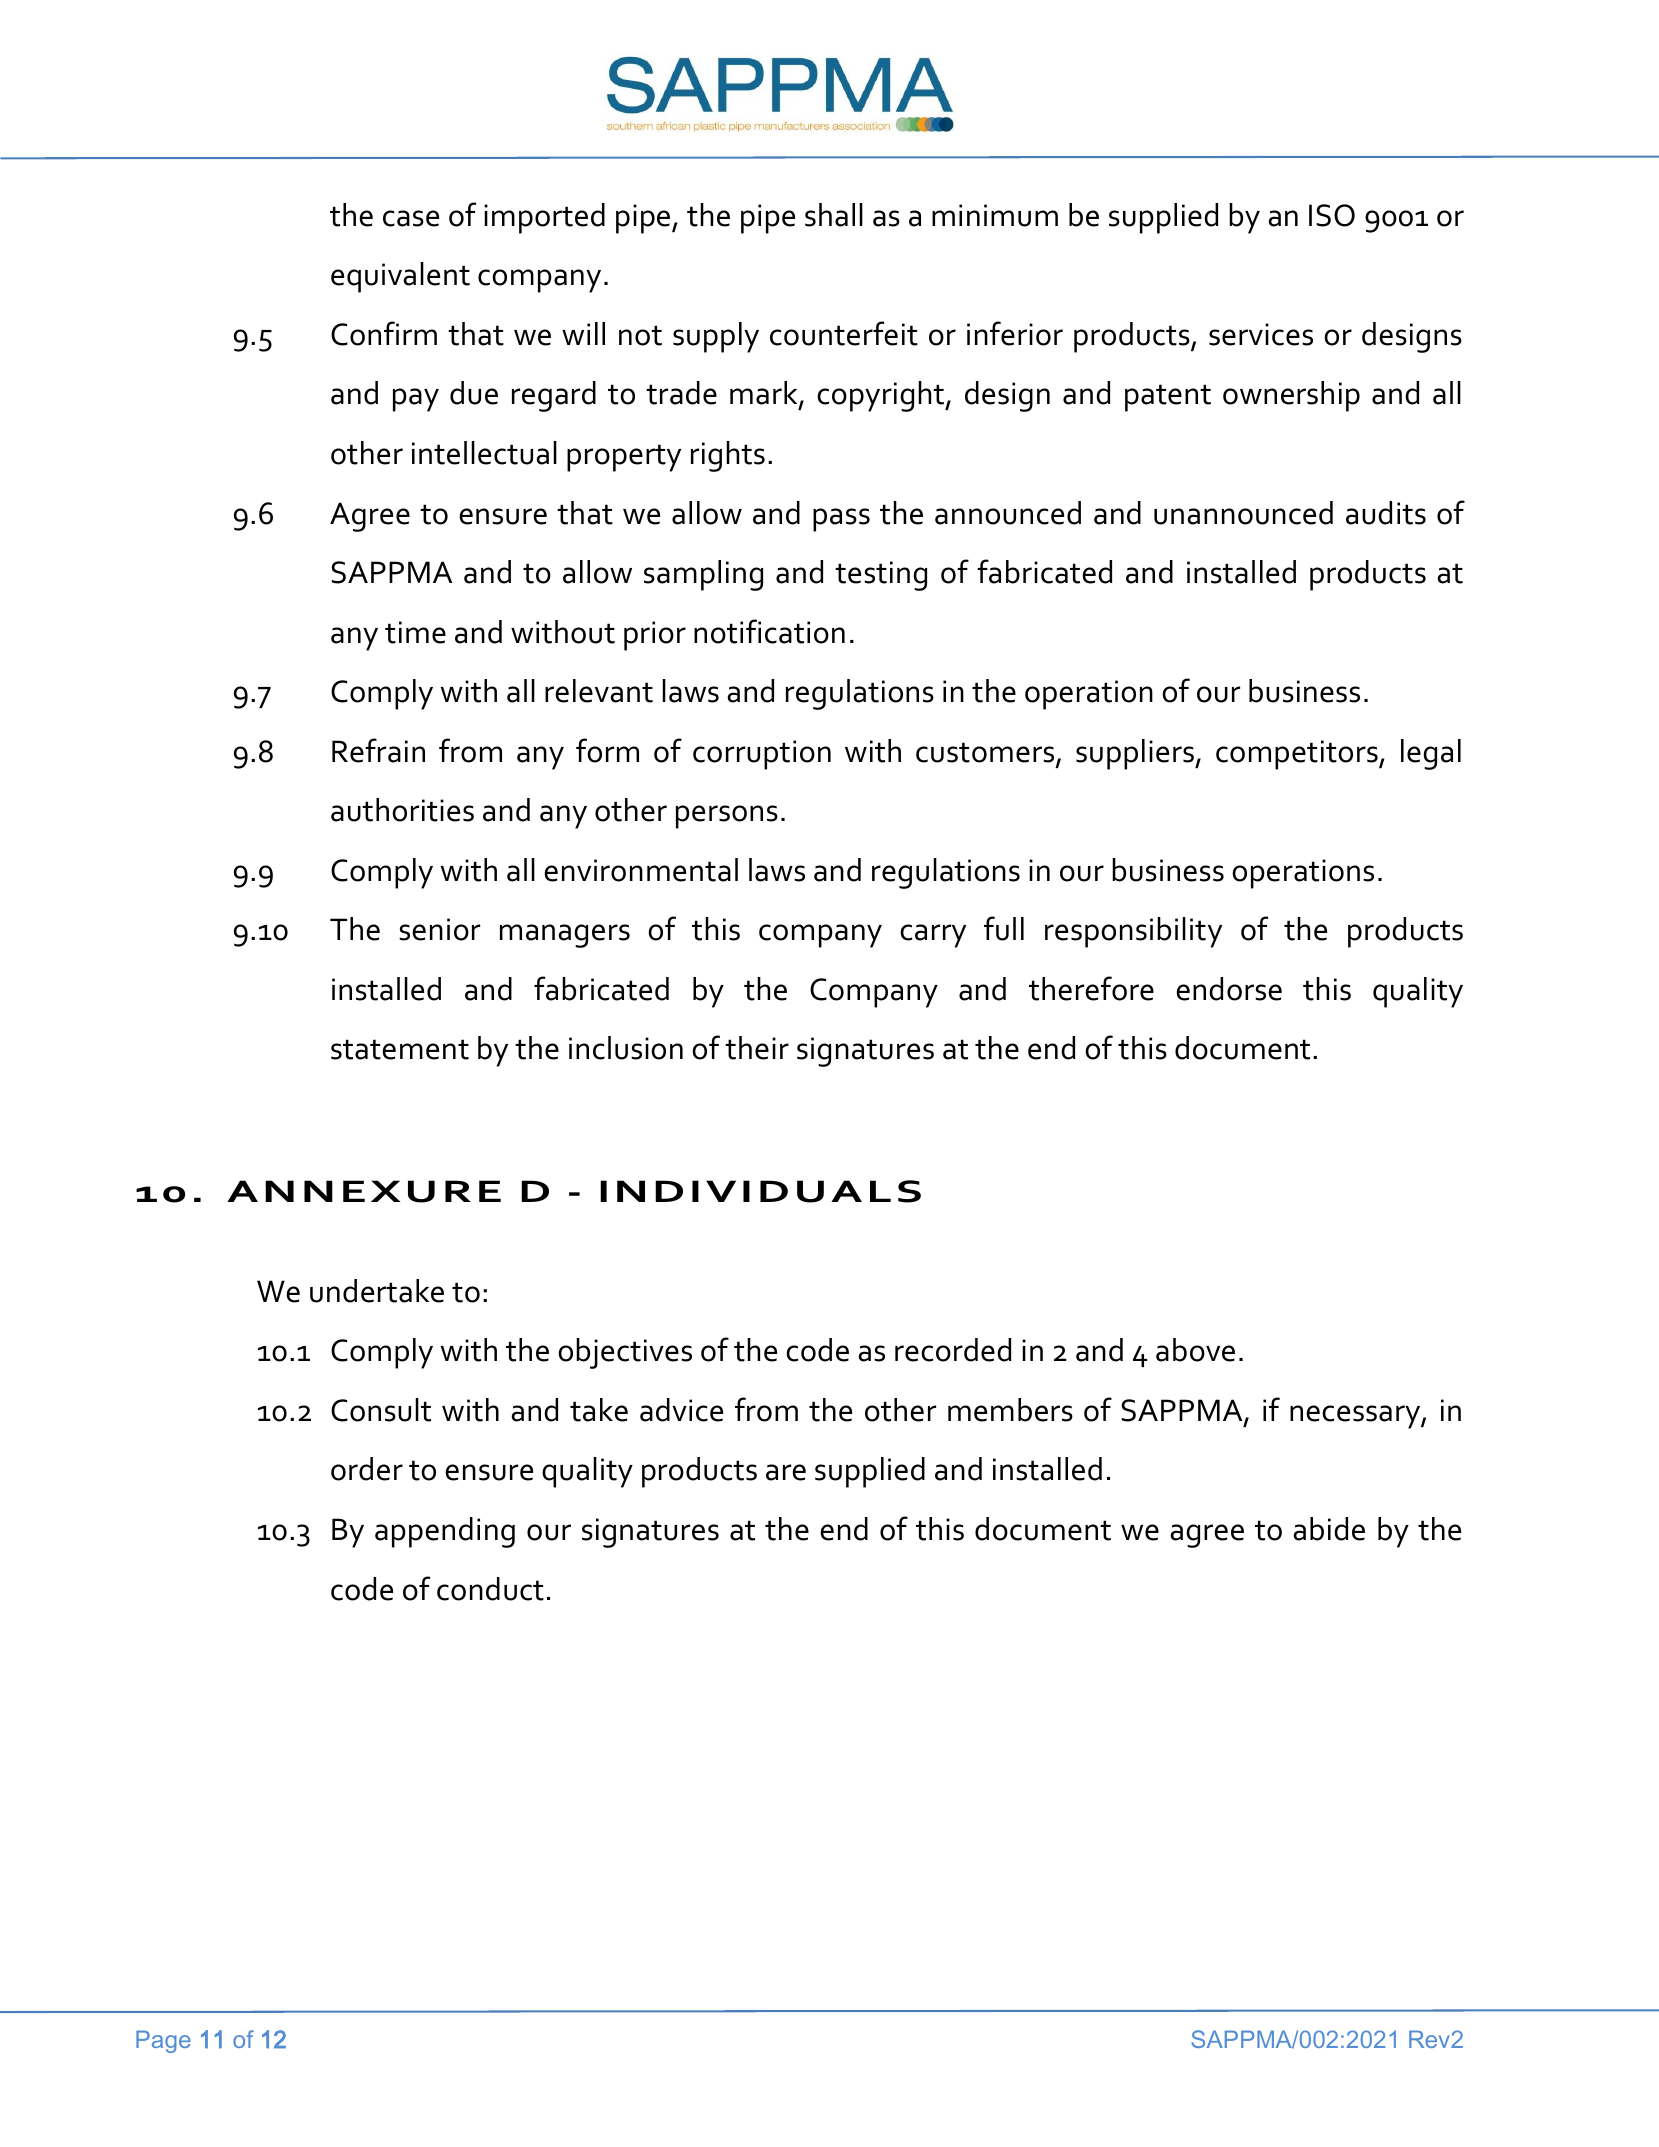 Image resolution: width=1659 pixels, height=2147 pixels. I want to click on Page, so click(163, 2041).
